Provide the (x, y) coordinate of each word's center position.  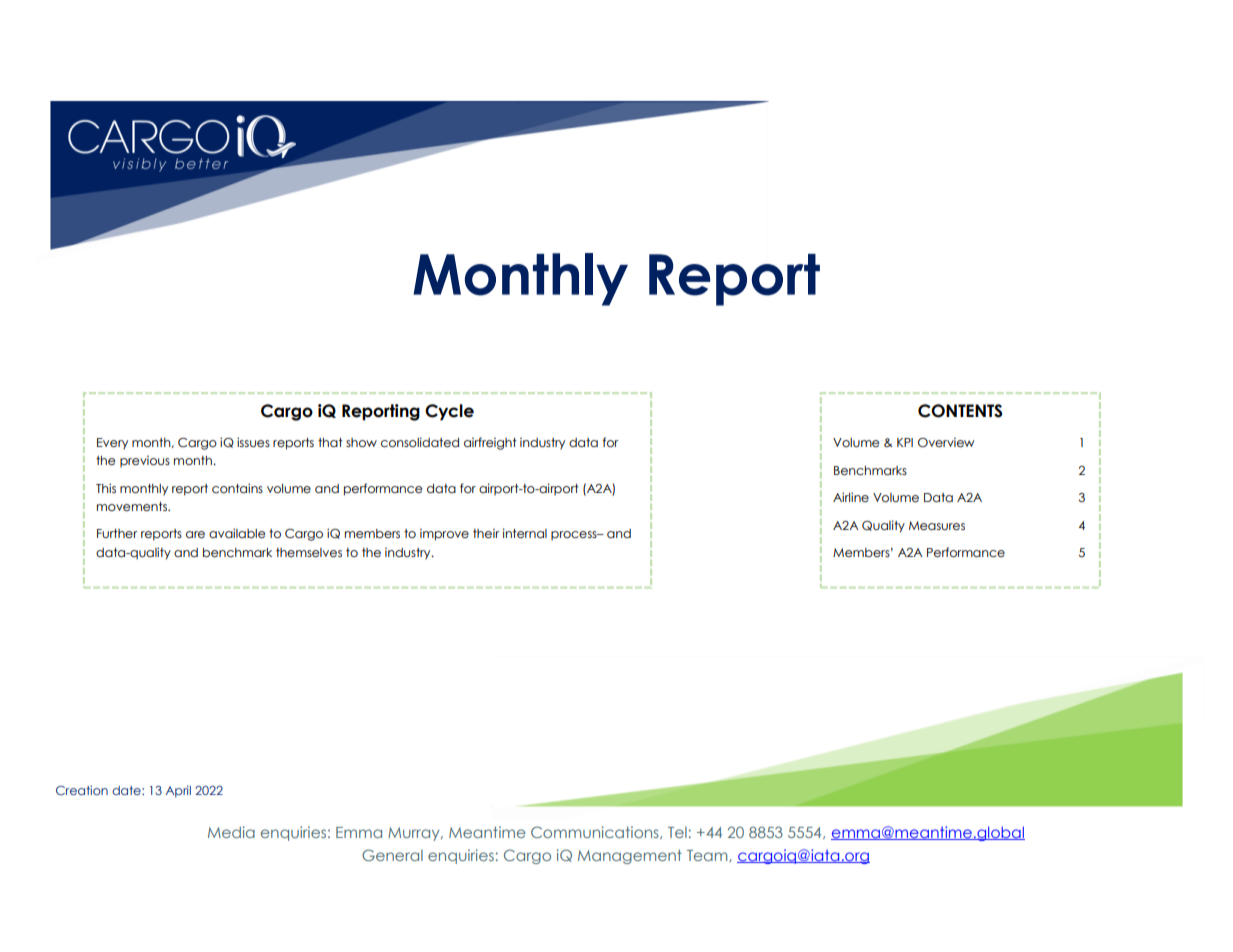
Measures (937, 526)
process (575, 535)
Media (231, 832)
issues (253, 442)
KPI (905, 442)
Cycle (449, 412)
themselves (309, 553)
